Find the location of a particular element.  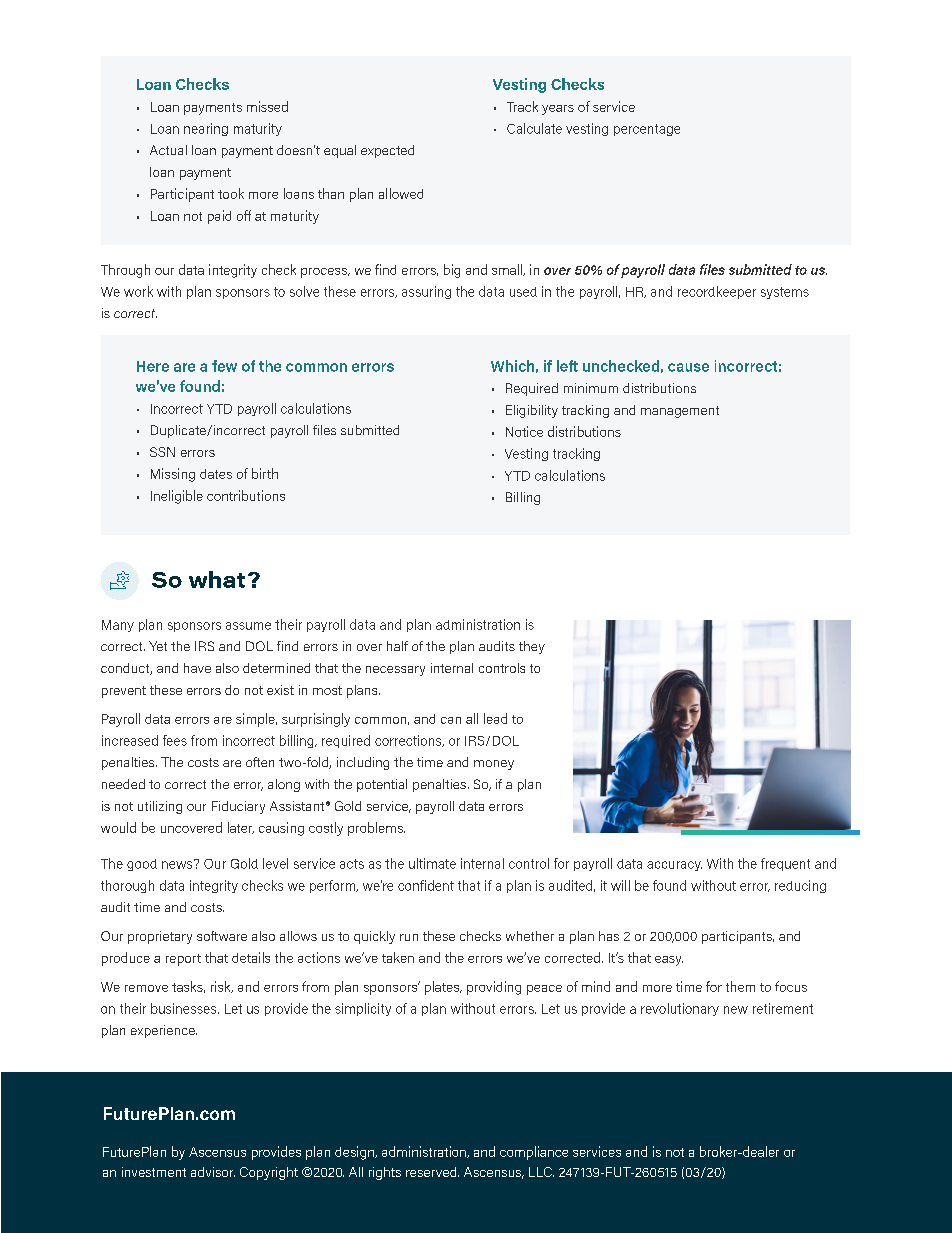

cause is located at coordinates (688, 367).
